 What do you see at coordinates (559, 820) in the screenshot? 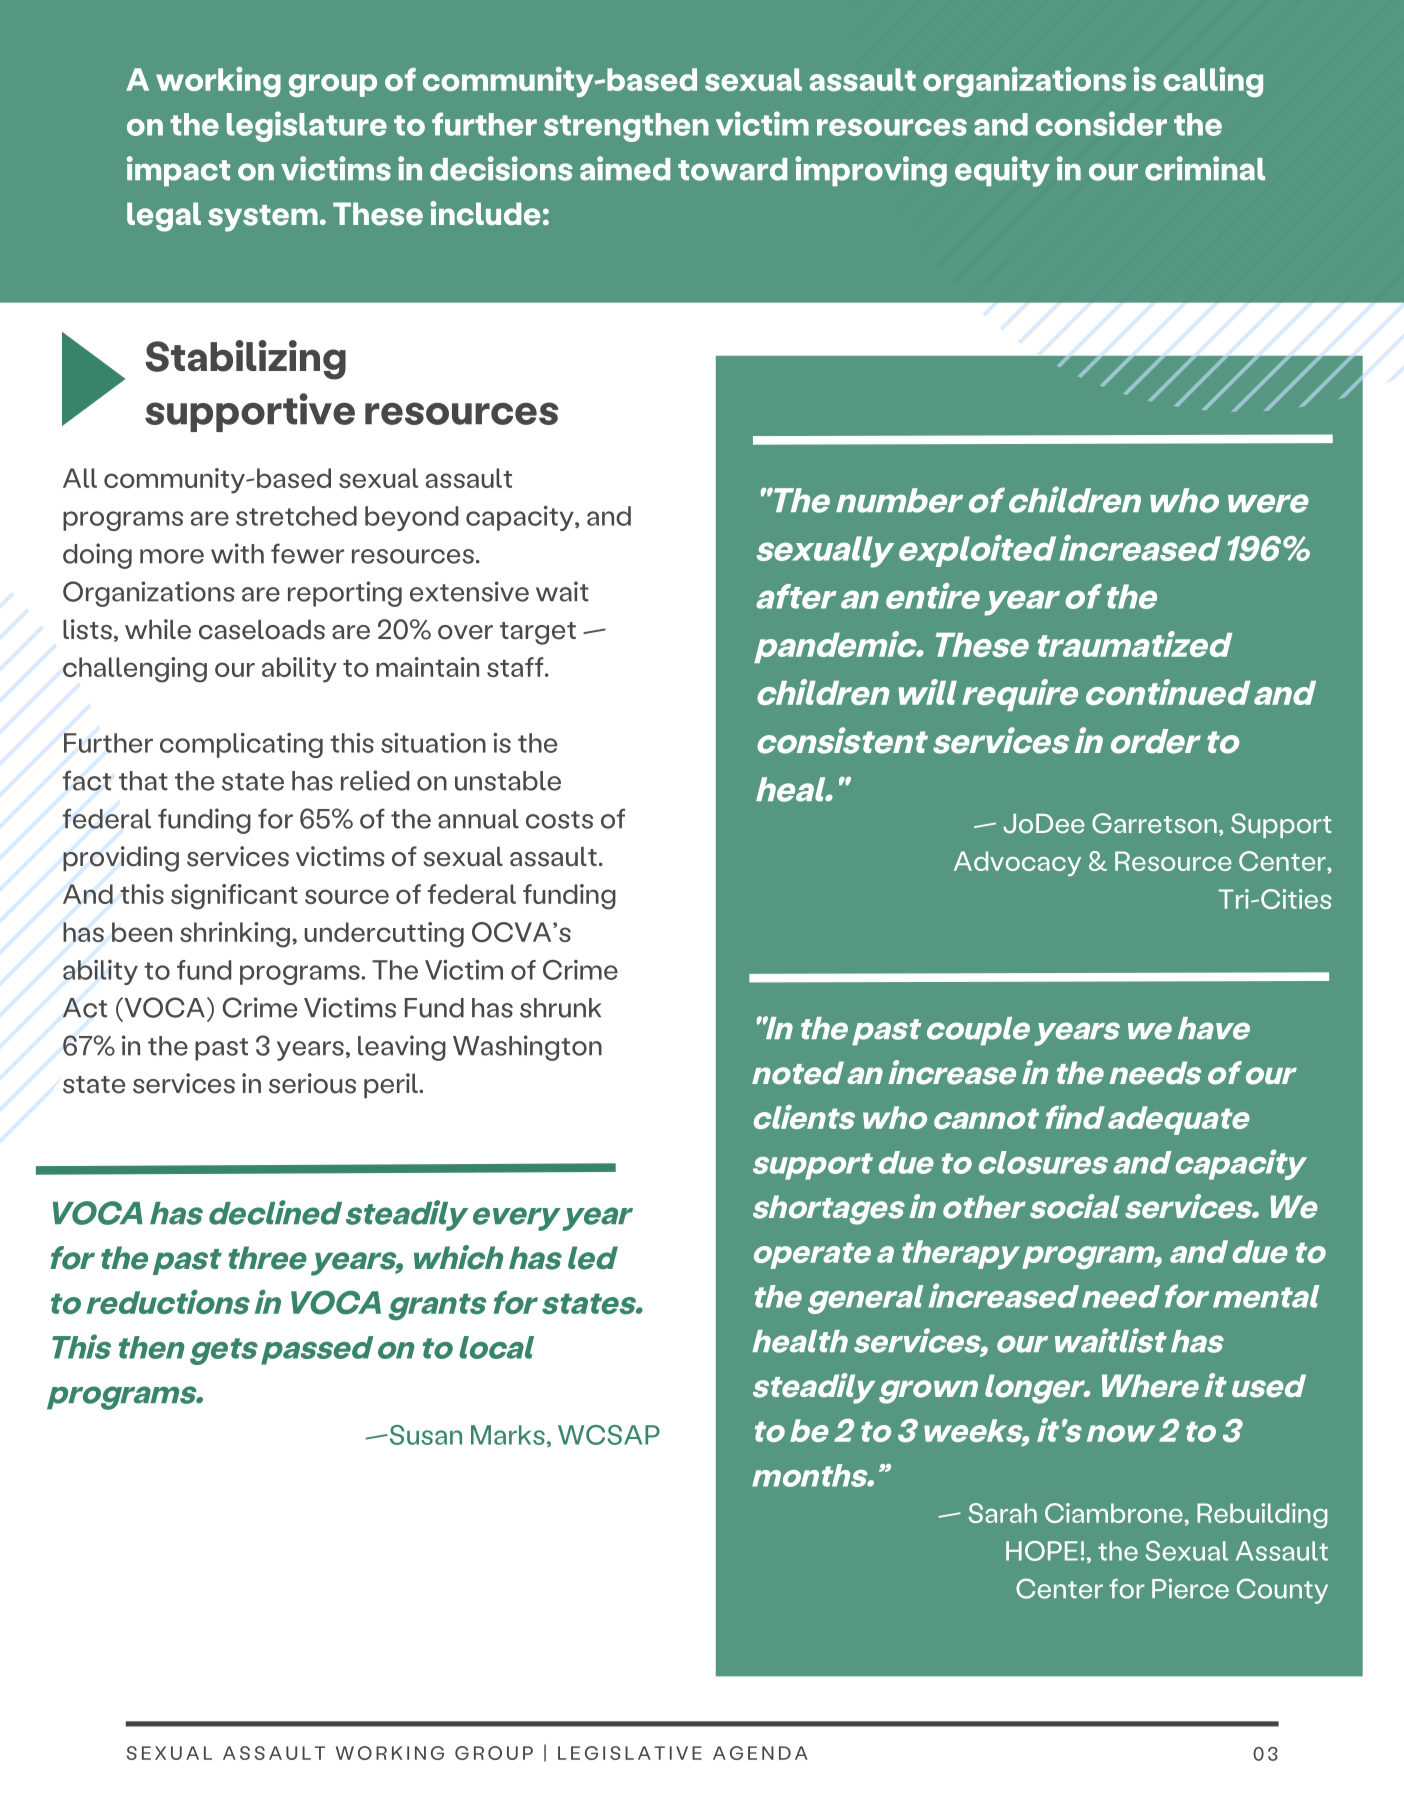
I see `costs` at bounding box center [559, 820].
